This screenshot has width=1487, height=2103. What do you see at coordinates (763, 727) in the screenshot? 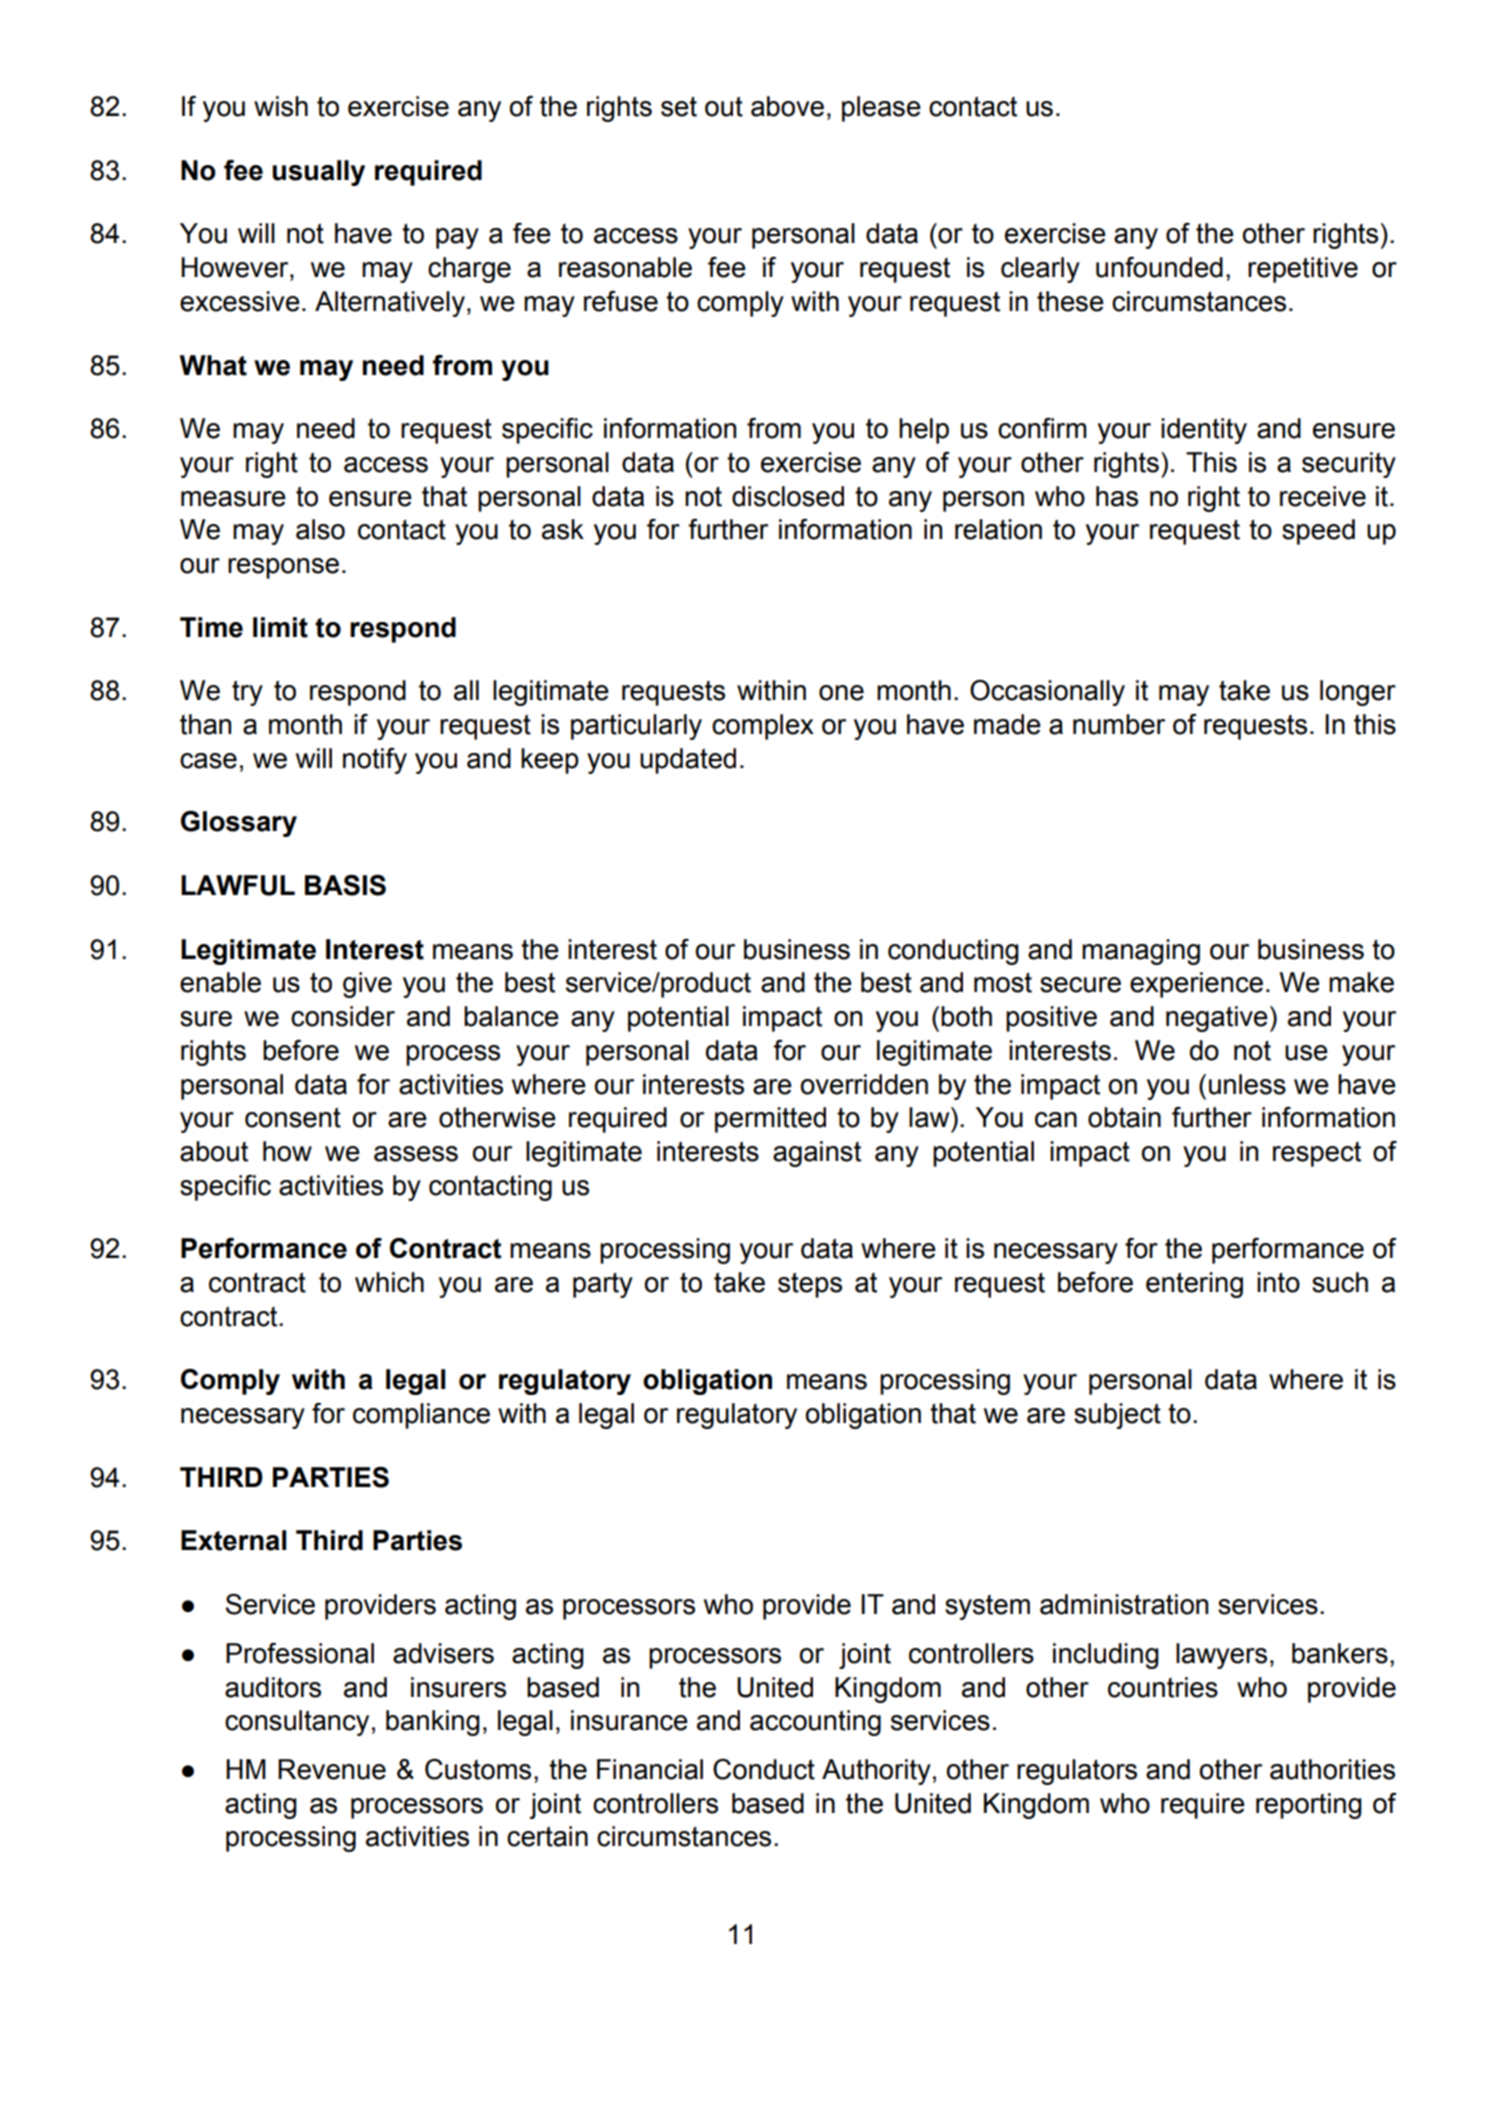
I see `complex` at bounding box center [763, 727].
